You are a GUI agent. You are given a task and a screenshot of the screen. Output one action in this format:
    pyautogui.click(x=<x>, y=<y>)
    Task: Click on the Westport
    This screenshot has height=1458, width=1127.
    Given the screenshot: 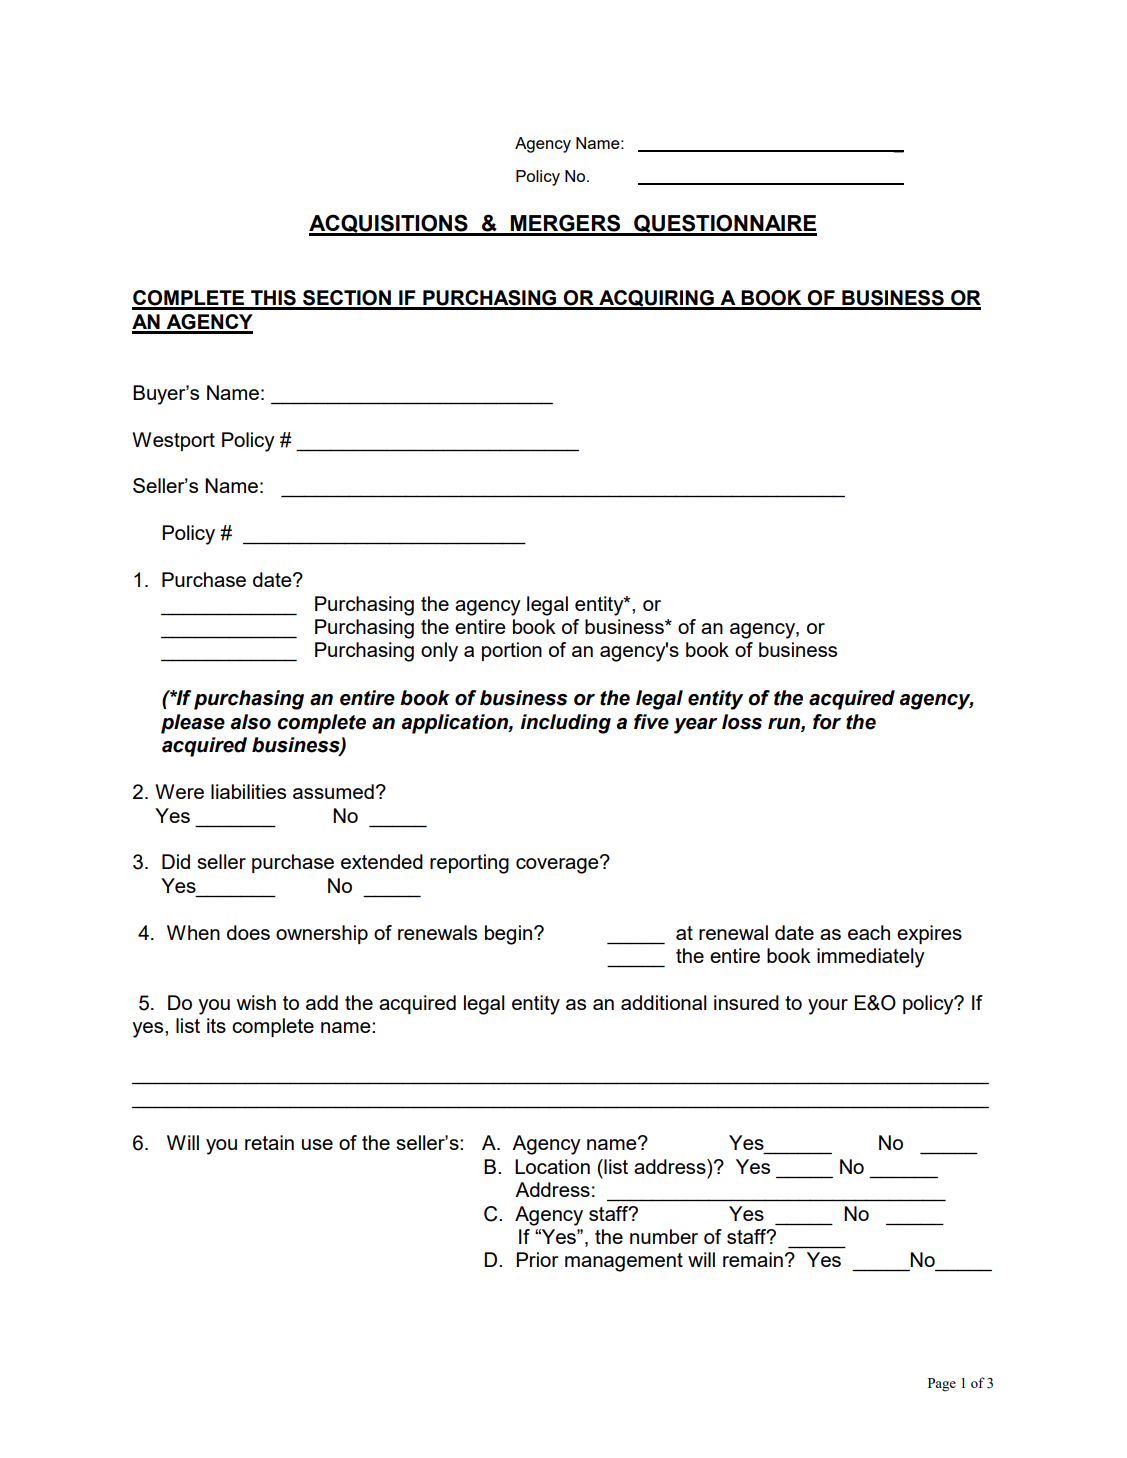 What is the action you would take?
    pyautogui.click(x=173, y=441)
